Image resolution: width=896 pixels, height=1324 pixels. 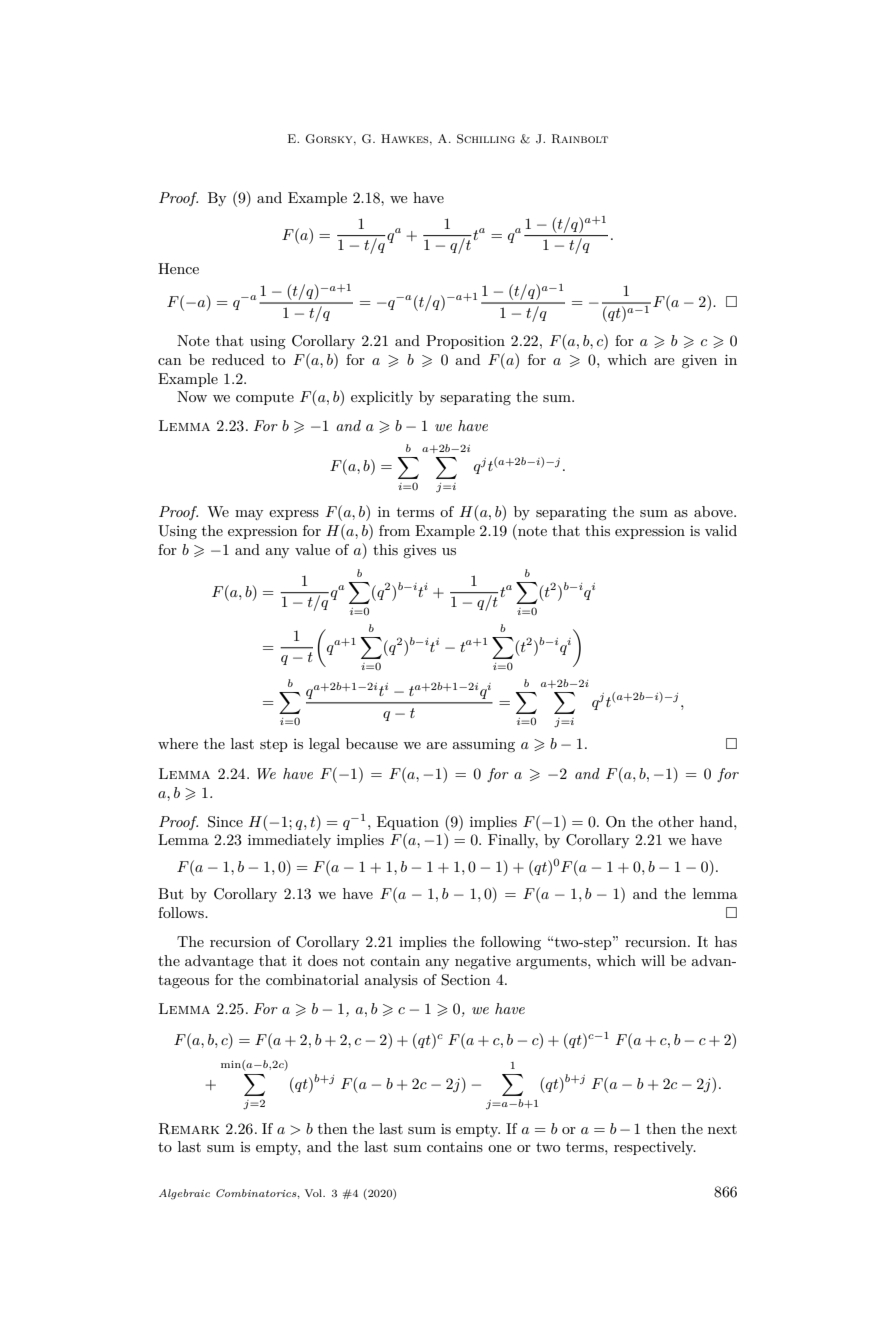 What do you see at coordinates (249, 515) in the document?
I see `may` at bounding box center [249, 515].
